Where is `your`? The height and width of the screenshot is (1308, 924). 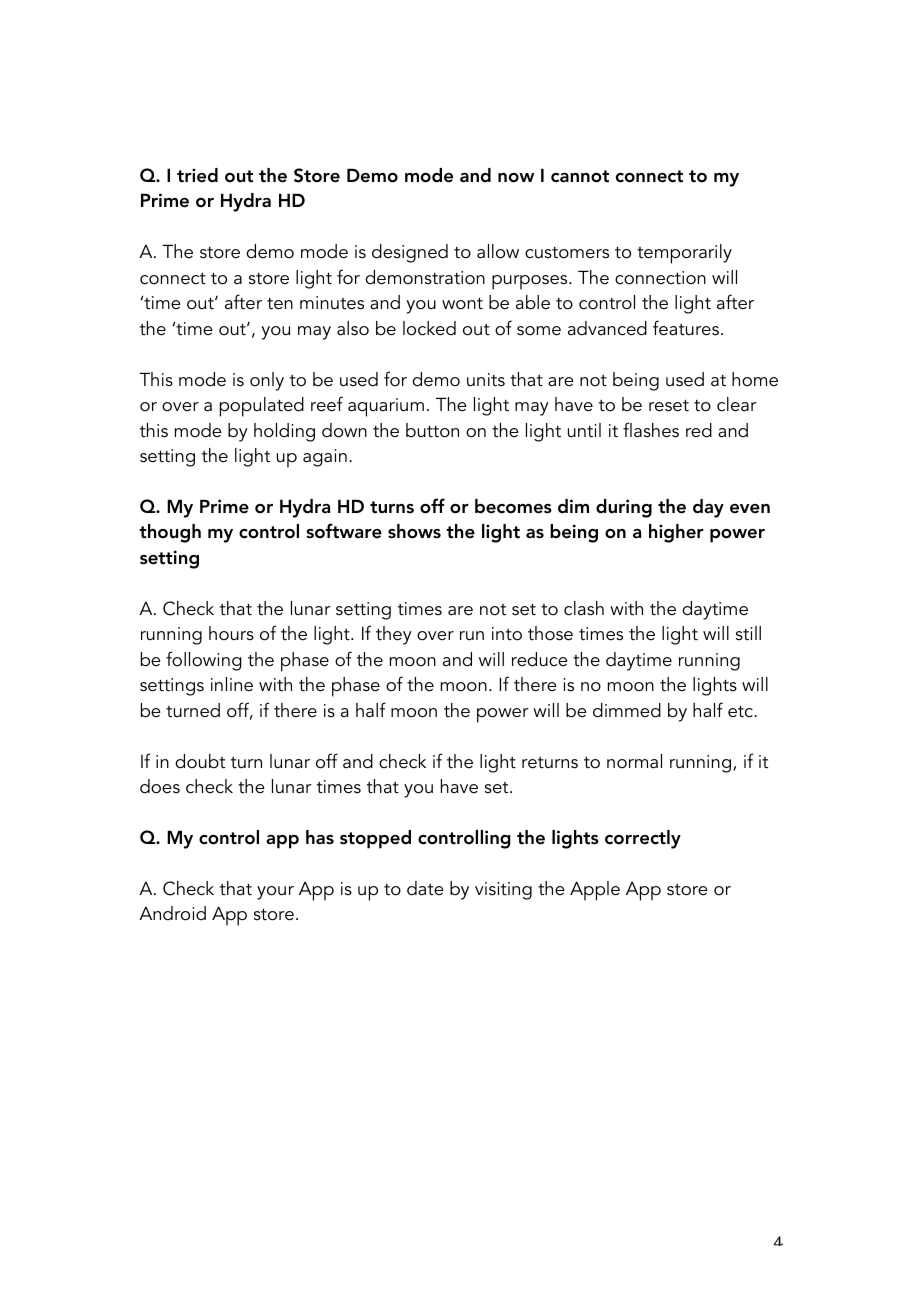 your is located at coordinates (275, 893).
